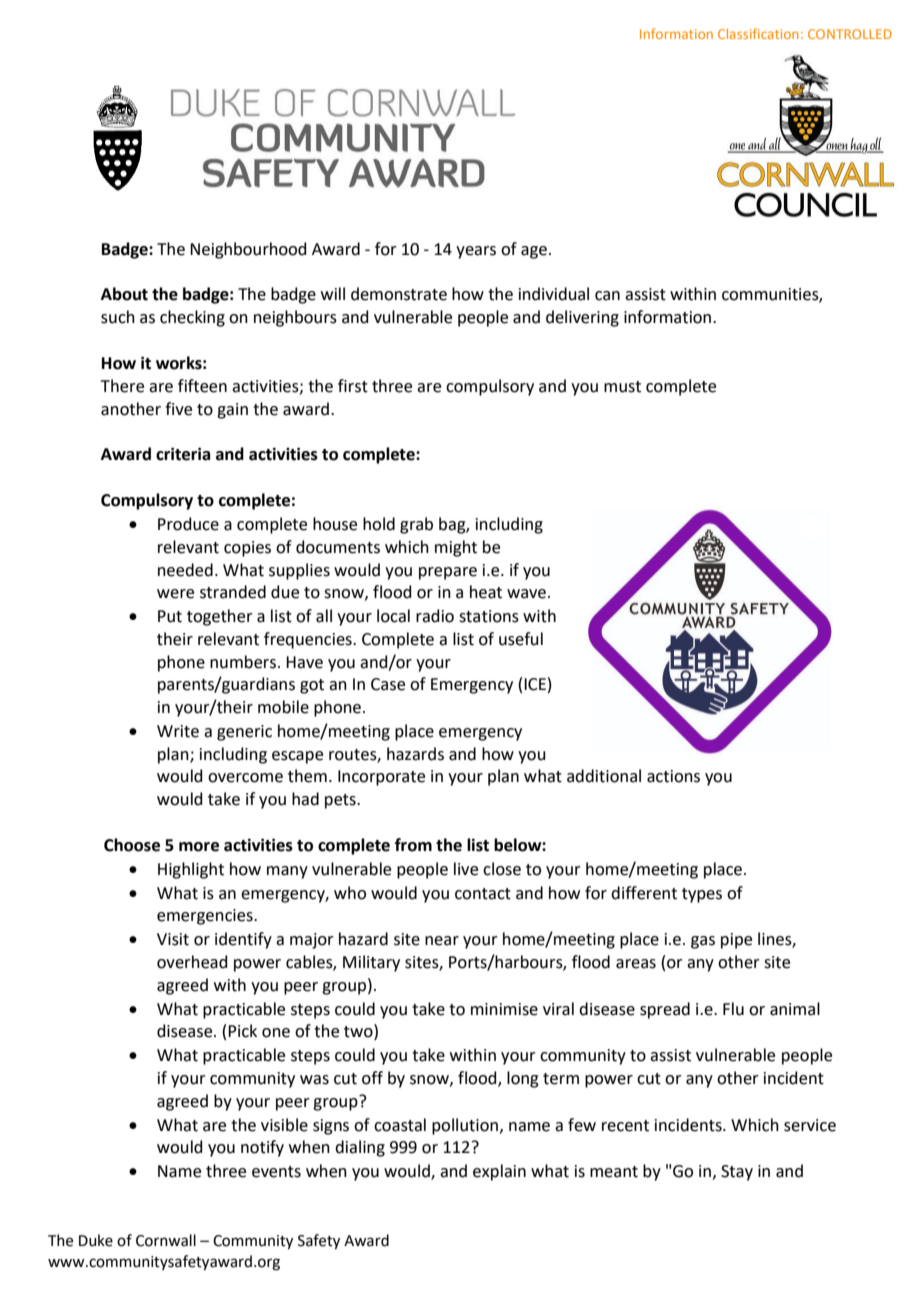 The height and width of the screenshot is (1307, 924). What do you see at coordinates (476, 252) in the screenshot?
I see `years` at bounding box center [476, 252].
